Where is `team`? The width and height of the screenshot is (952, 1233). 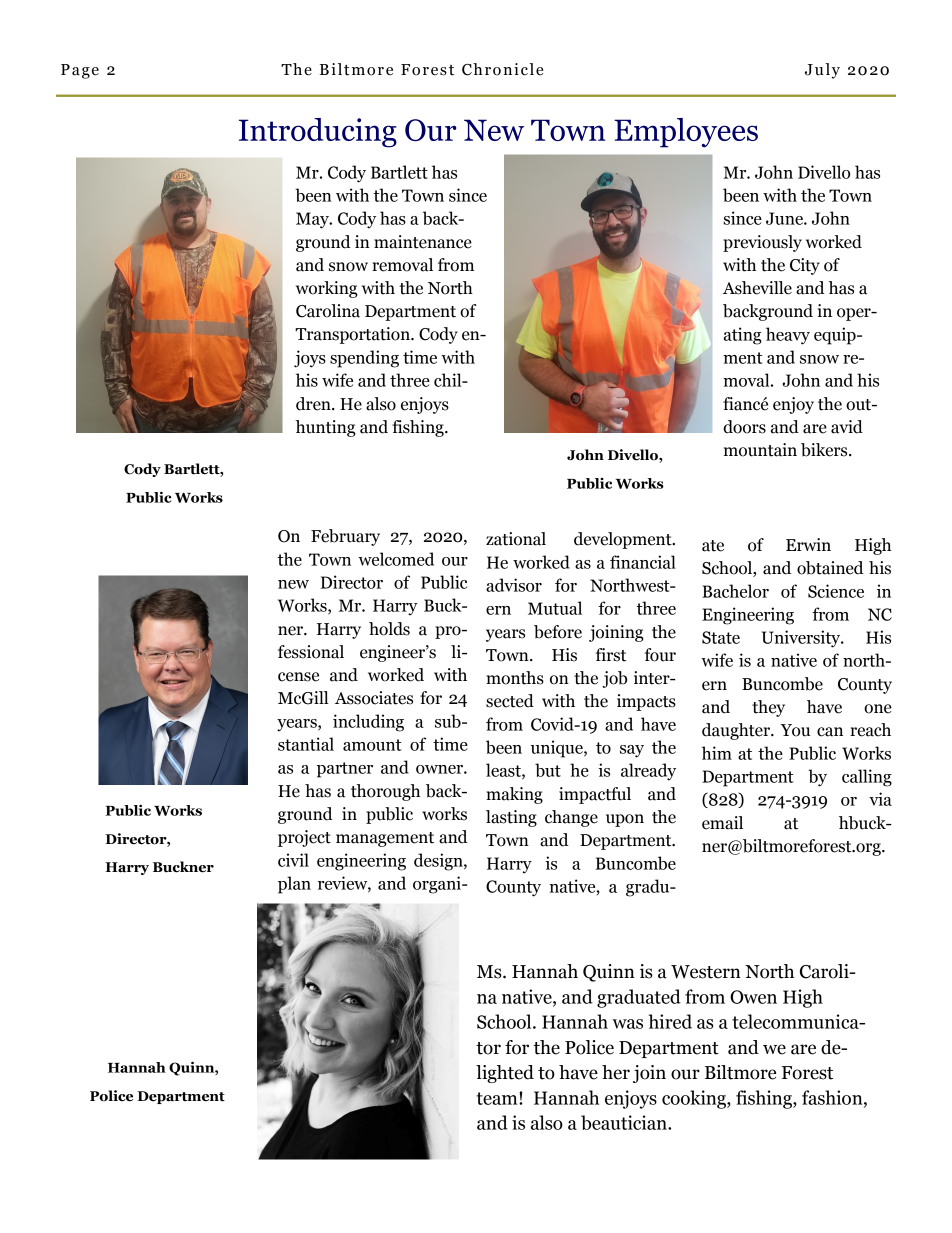
team is located at coordinates (498, 1098).
